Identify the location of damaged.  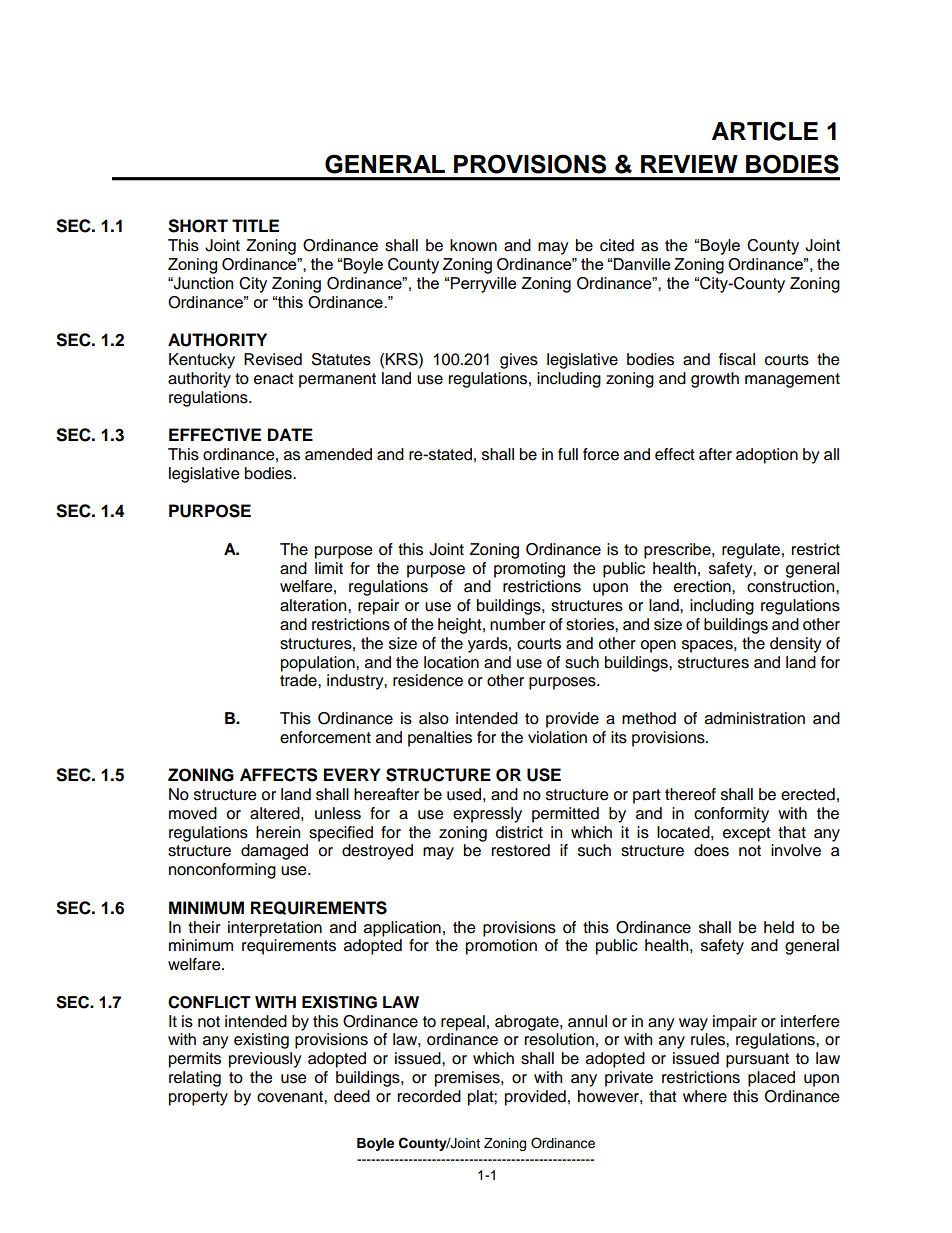
(274, 852).
